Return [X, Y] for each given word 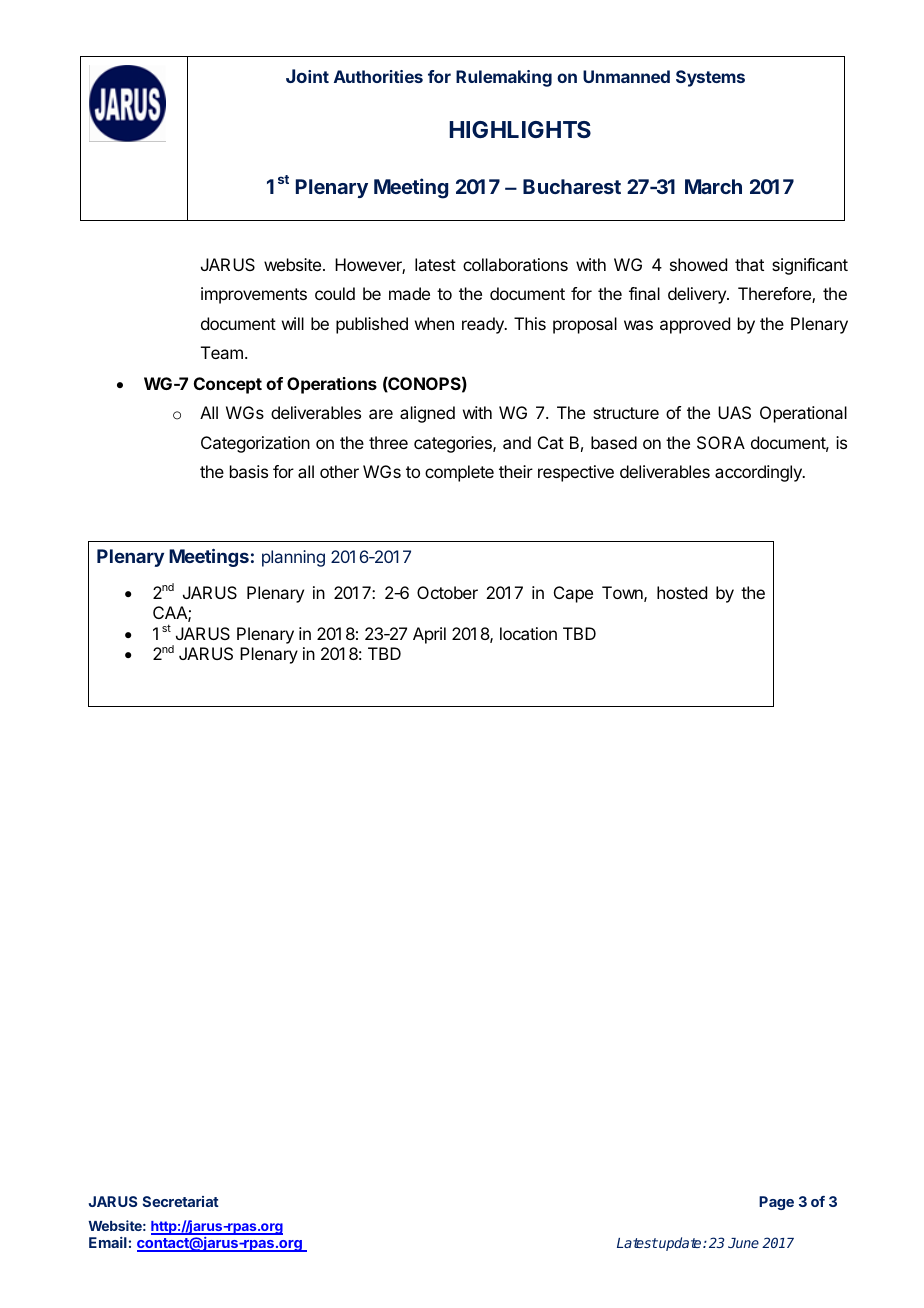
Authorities [378, 76]
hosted [682, 592]
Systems [710, 78]
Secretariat [181, 1201]
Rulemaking [504, 78]
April [429, 635]
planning [293, 558]
